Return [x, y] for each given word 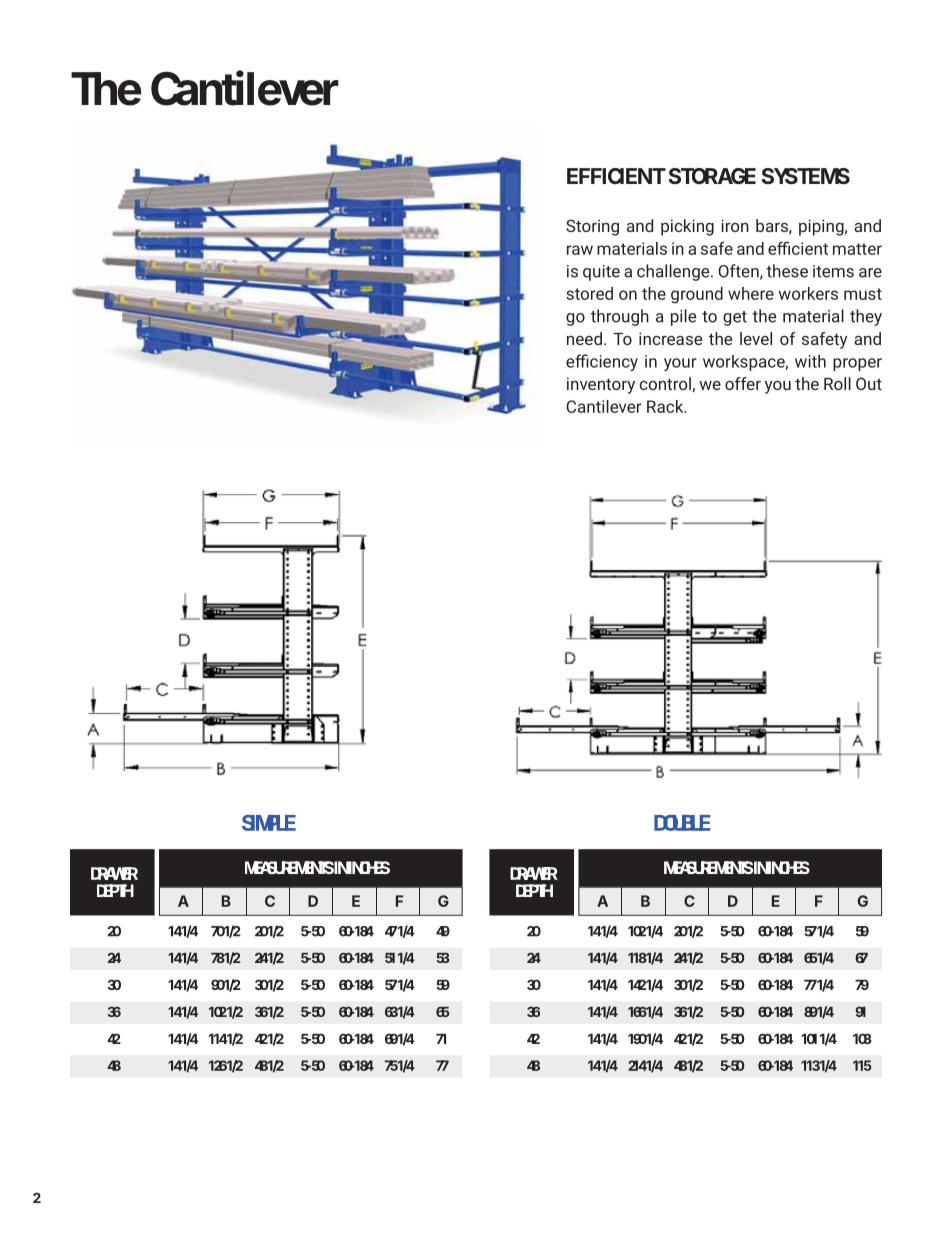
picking [687, 227]
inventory [601, 385]
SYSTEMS [805, 176]
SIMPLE [269, 823]
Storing [592, 227]
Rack [666, 406]
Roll [837, 383]
